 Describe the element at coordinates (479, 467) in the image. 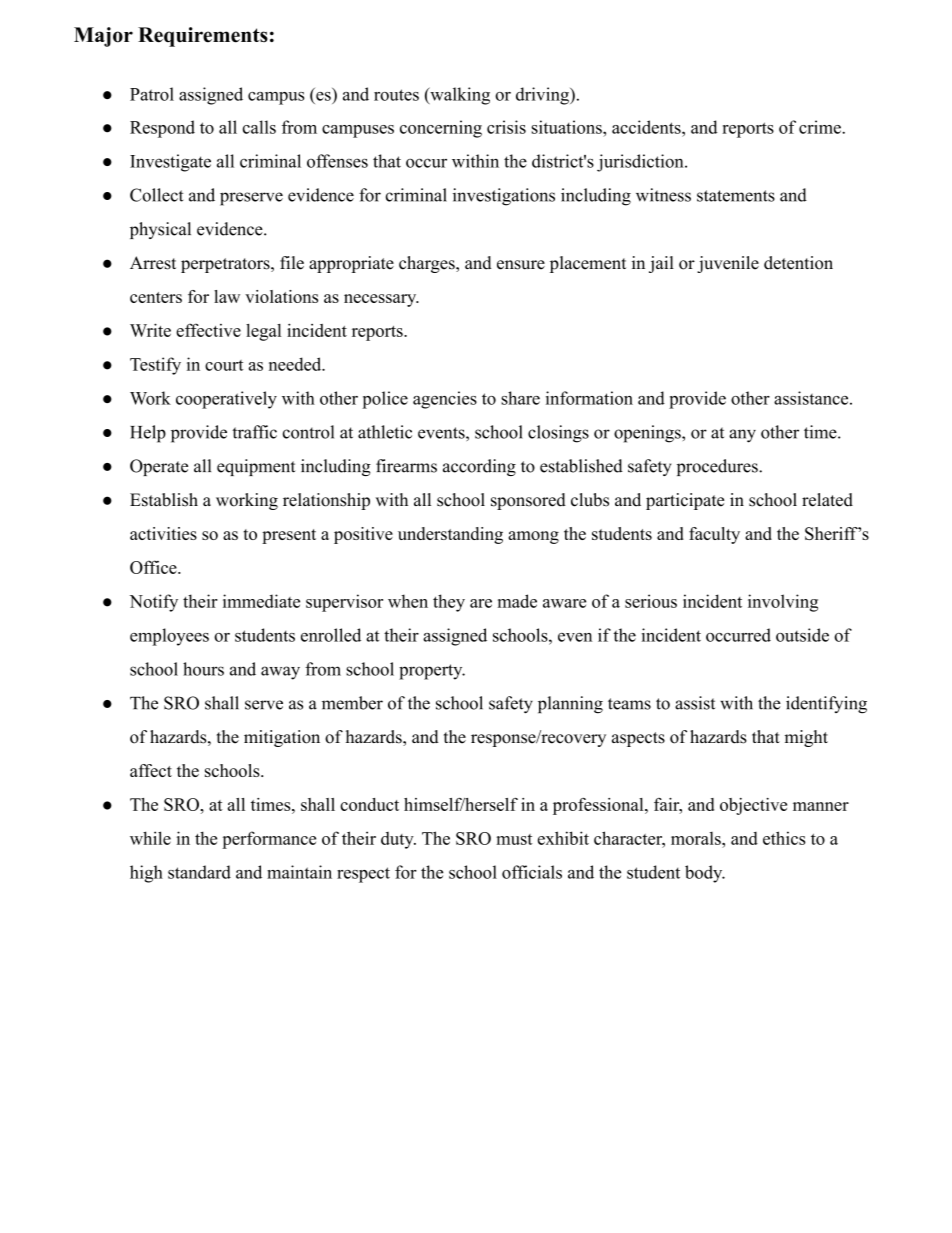

I see `according` at that location.
